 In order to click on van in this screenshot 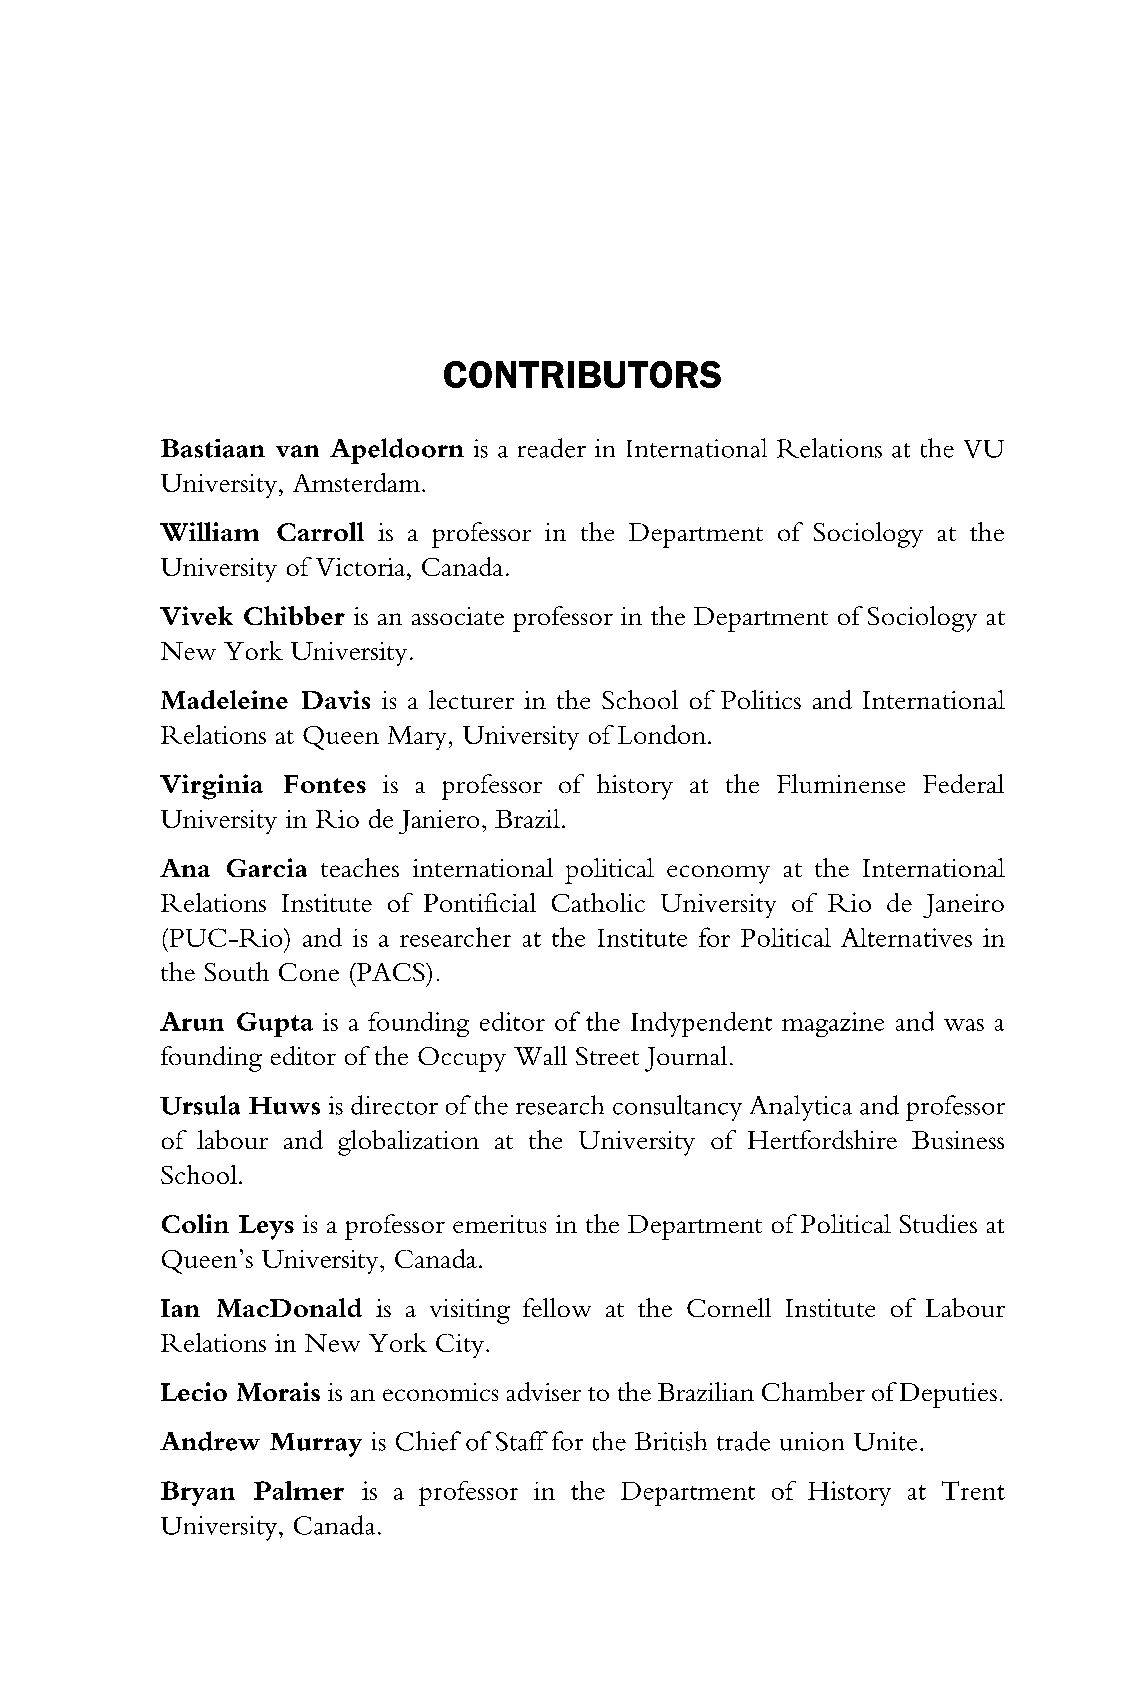, I will do `click(297, 451)`.
